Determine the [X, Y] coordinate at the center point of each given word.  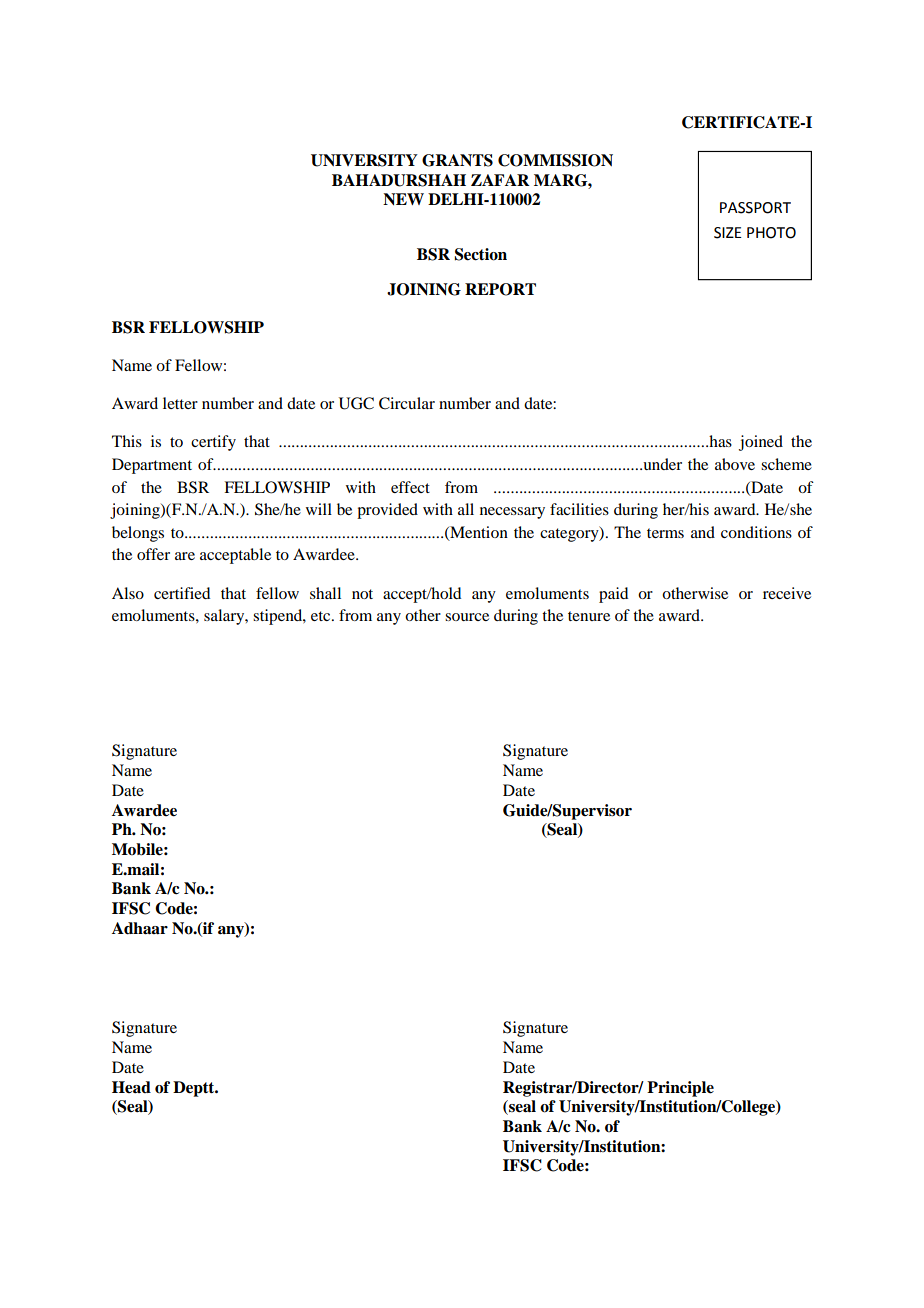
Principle [680, 1089]
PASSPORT [755, 208]
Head [131, 1087]
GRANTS [457, 160]
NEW [403, 199]
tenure [589, 616]
